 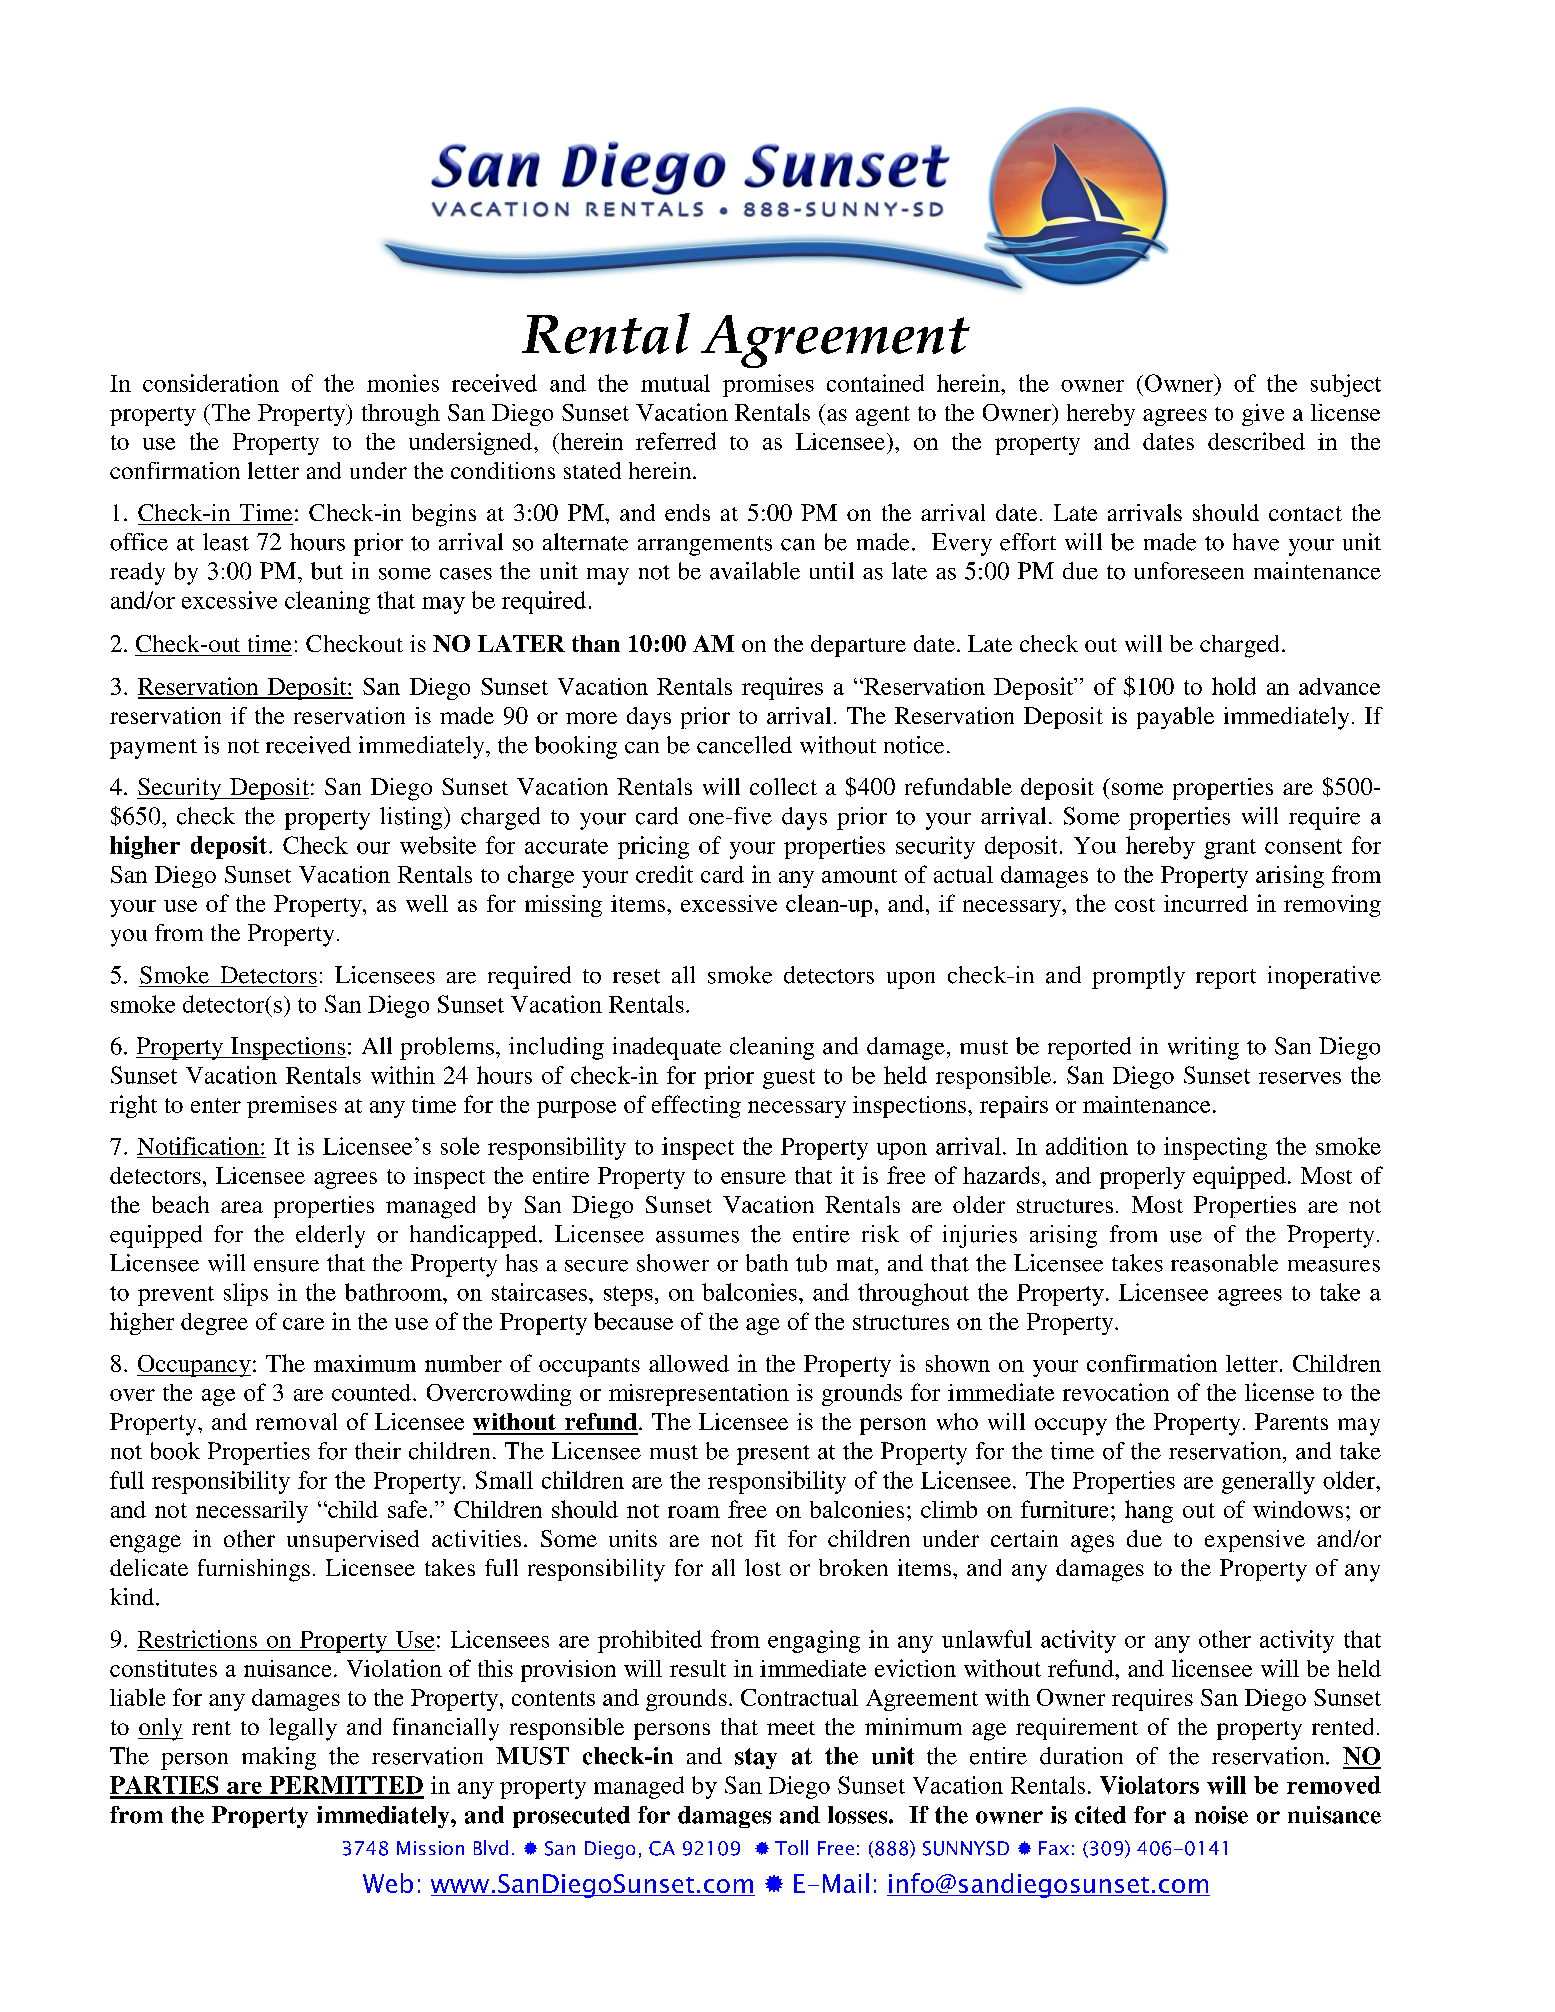 I want to click on payable, so click(x=1175, y=718).
